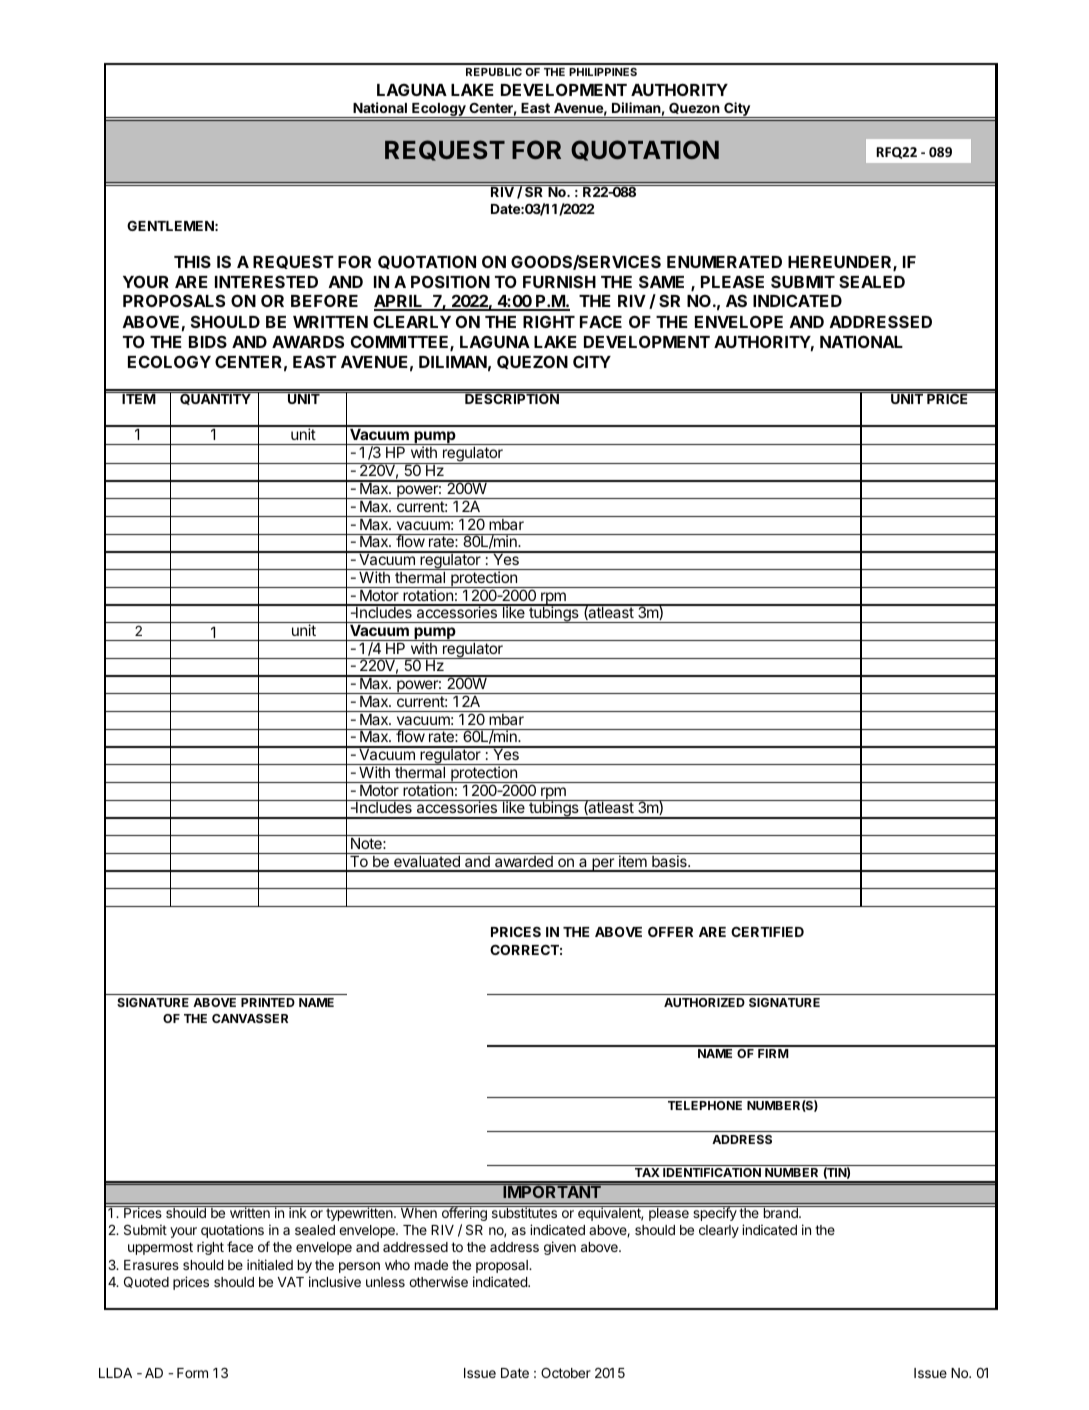  I want to click on PHILIPPINES, so click(603, 72).
